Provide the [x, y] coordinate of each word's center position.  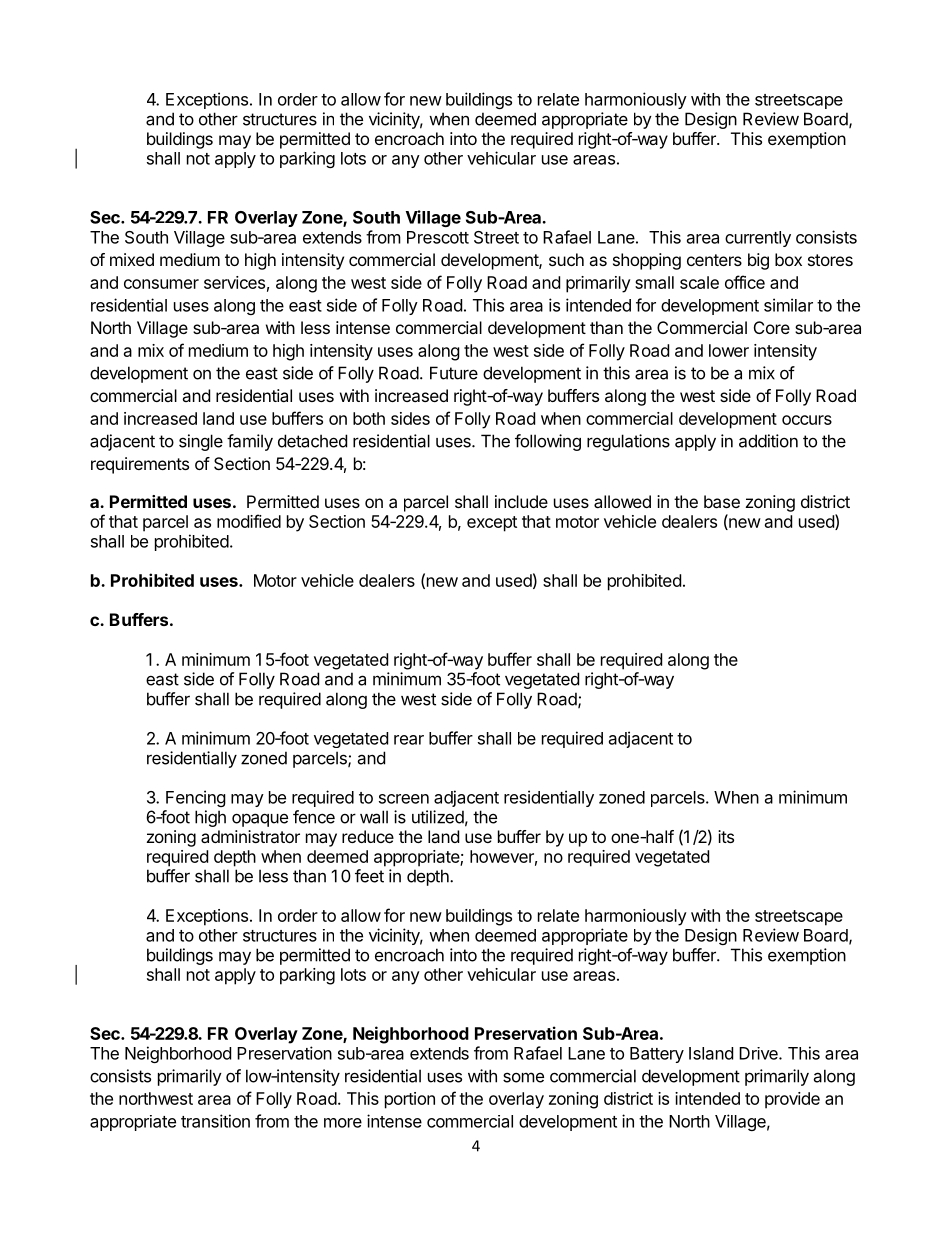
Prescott [438, 237]
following [548, 442]
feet [369, 876]
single [201, 442]
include [521, 501]
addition [768, 441]
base [722, 501]
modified [249, 521]
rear [409, 740]
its [726, 836]
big [758, 261]
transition [215, 1121]
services [234, 282]
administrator [250, 836]
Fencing [196, 798]
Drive [759, 1053]
